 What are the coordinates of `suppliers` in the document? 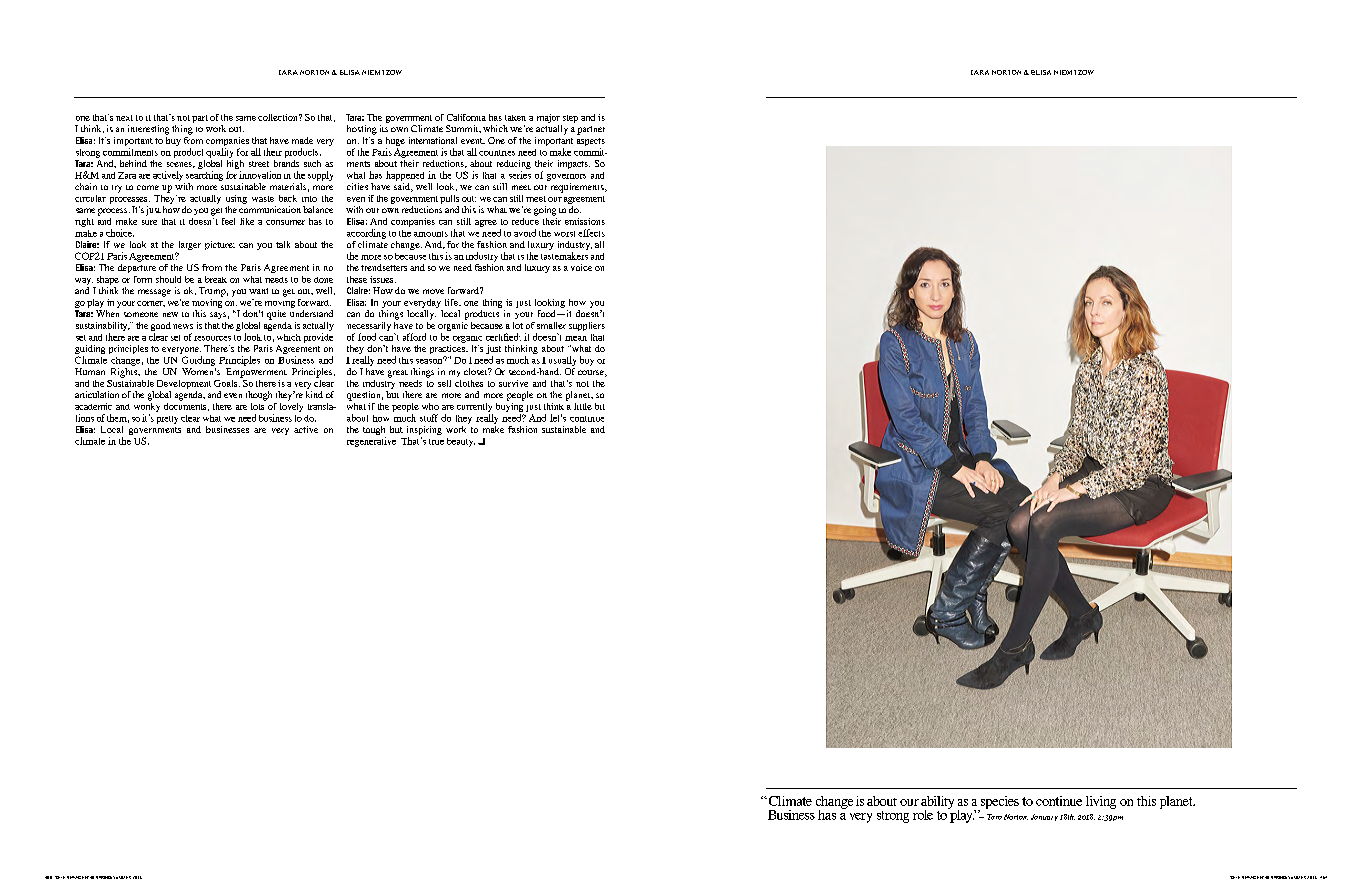 It's located at (587, 326).
